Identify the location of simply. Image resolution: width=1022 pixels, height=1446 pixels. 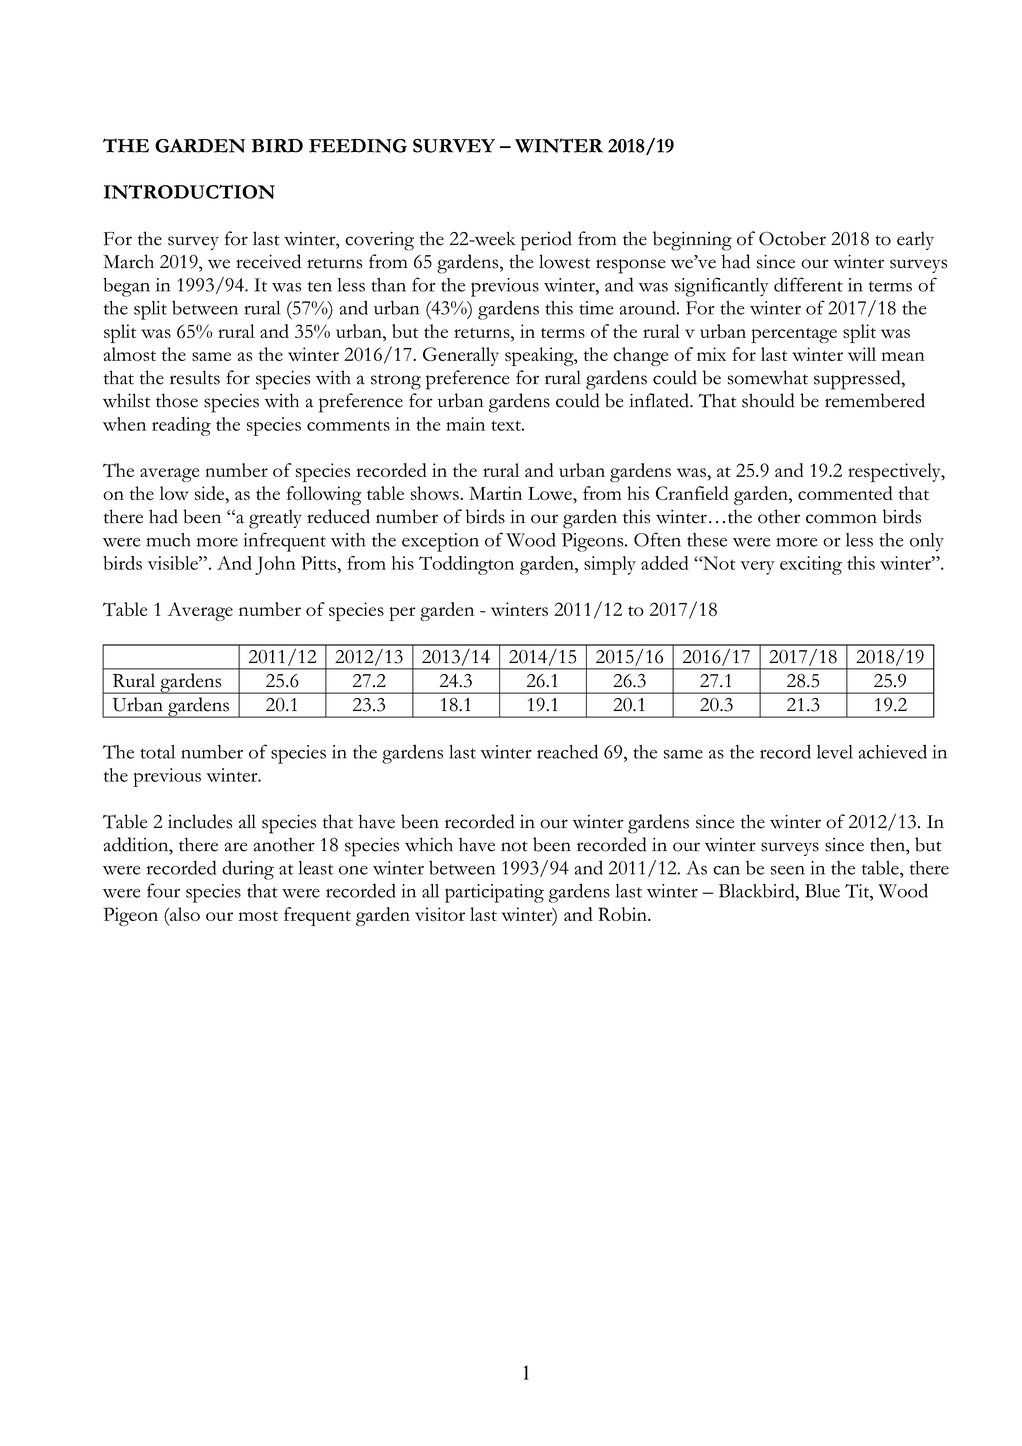
(610, 565).
